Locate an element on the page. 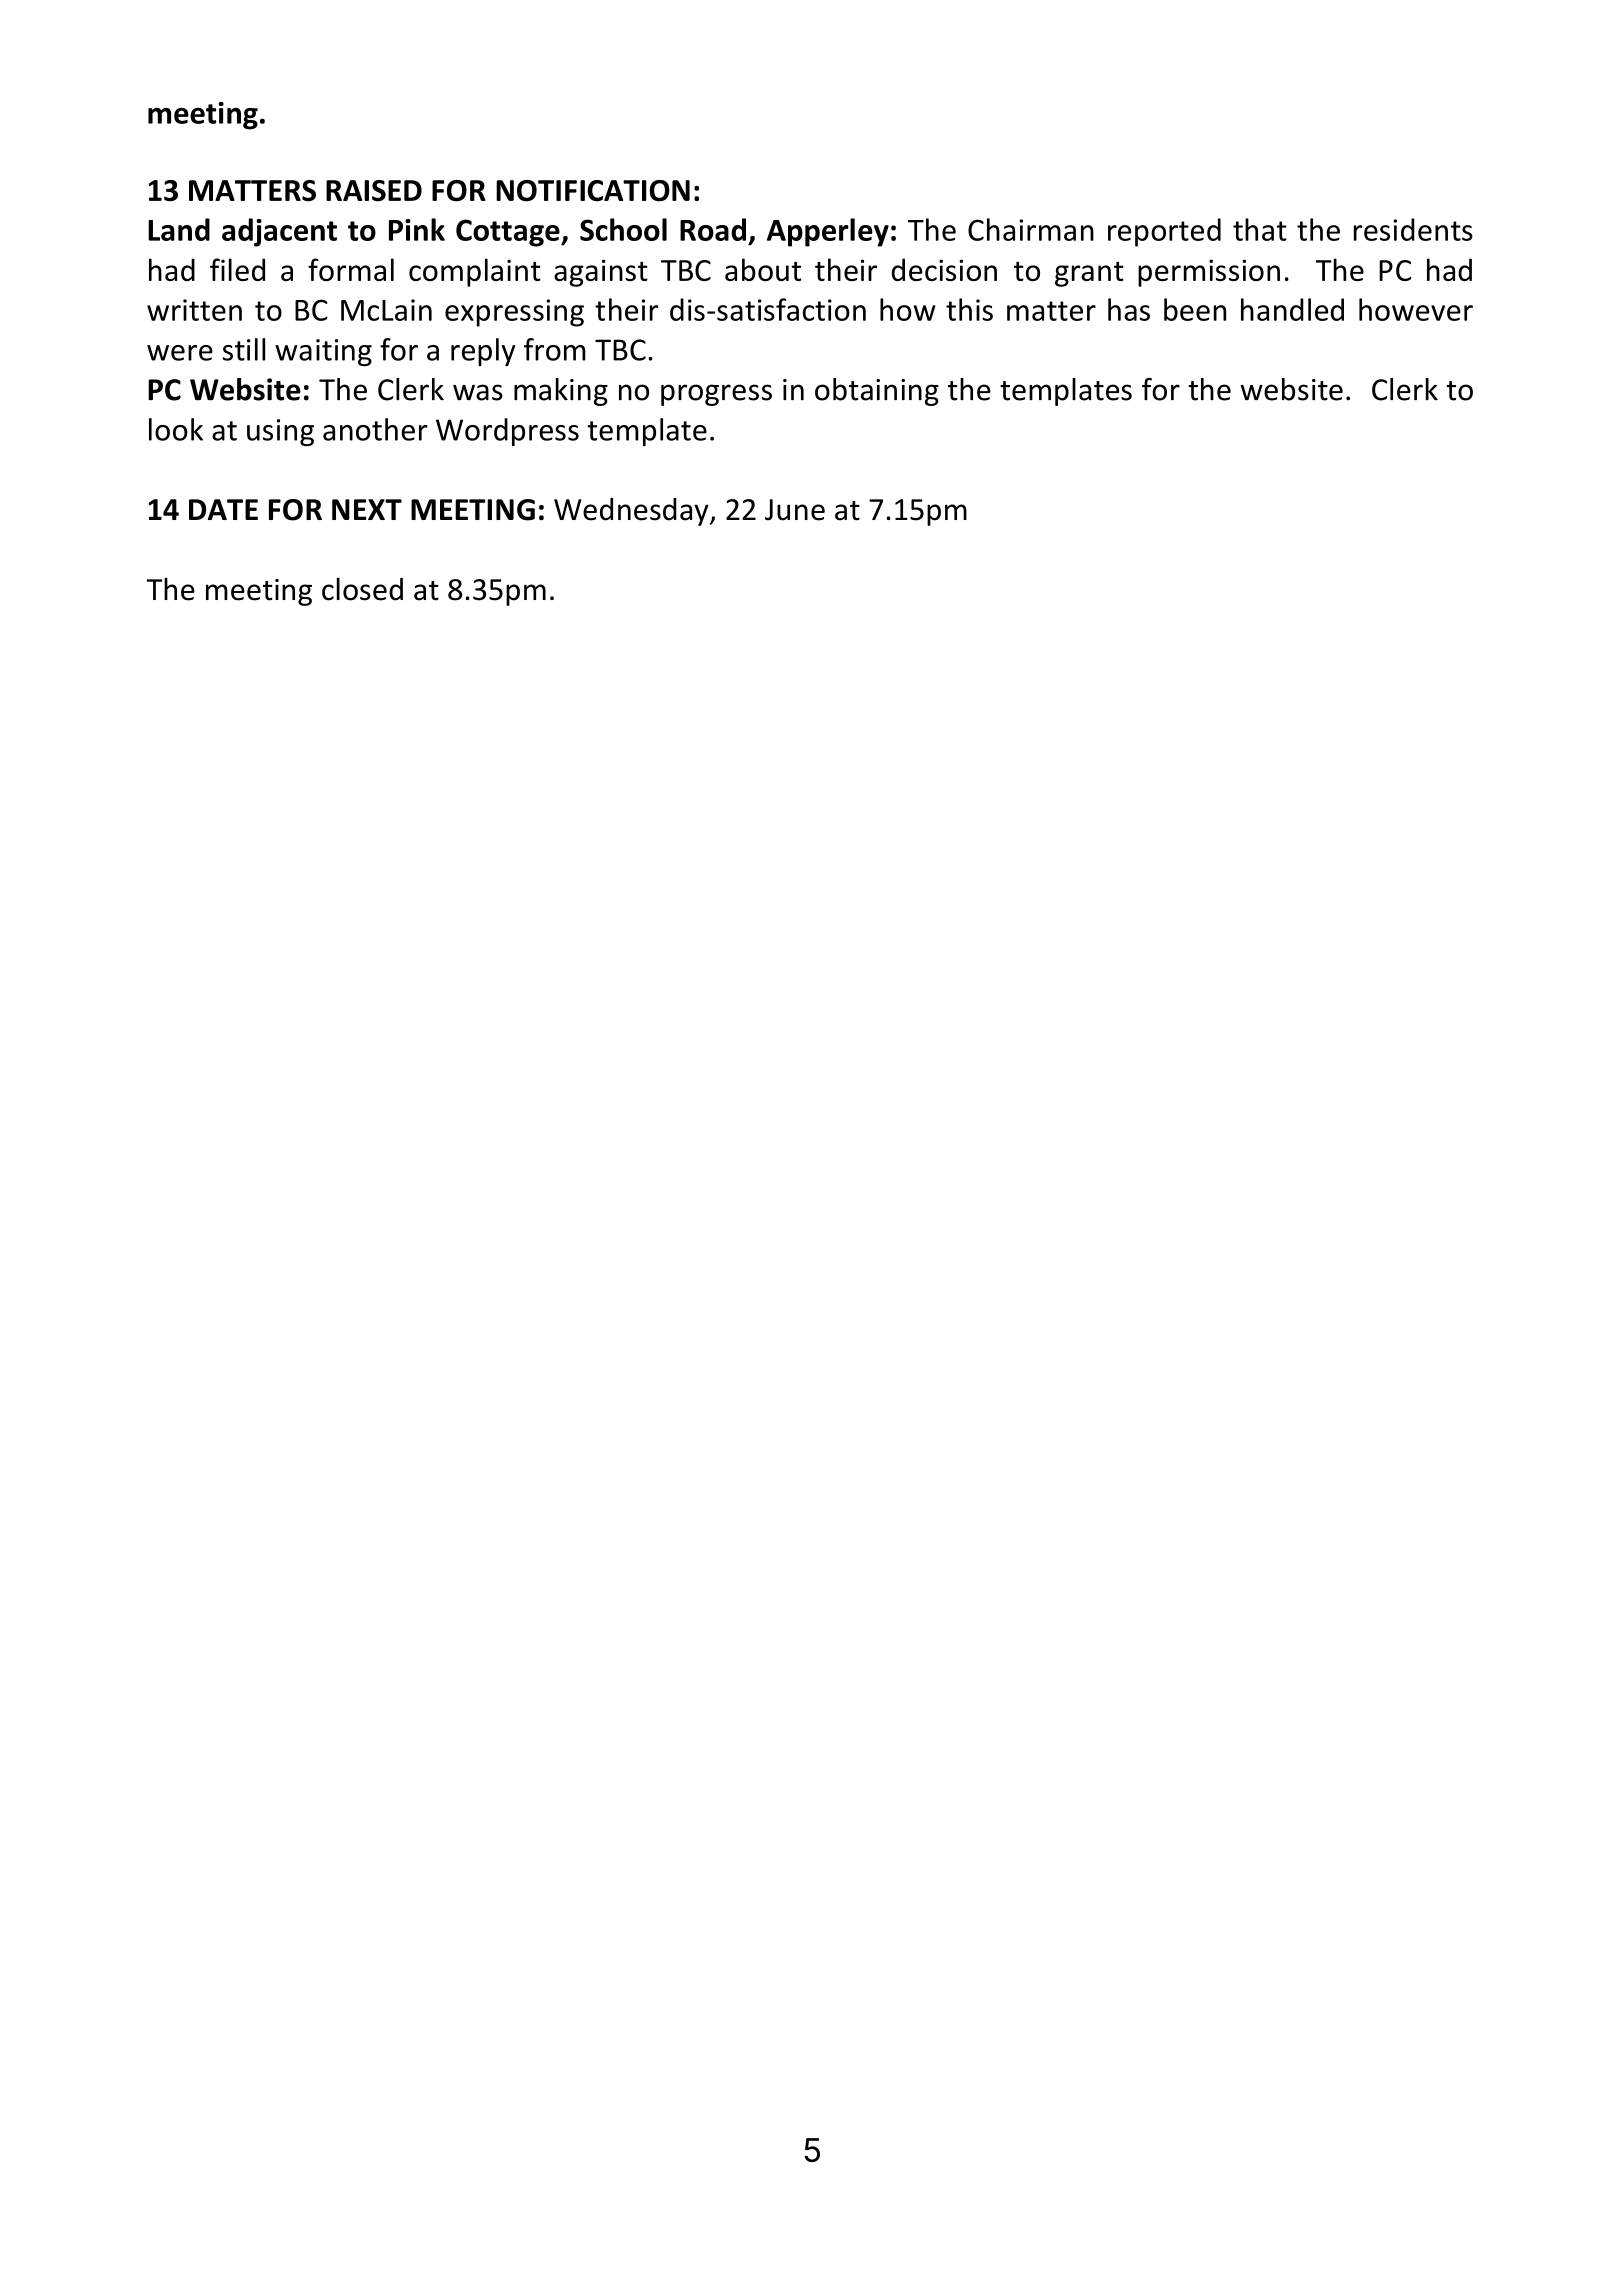  June is located at coordinates (795, 510).
